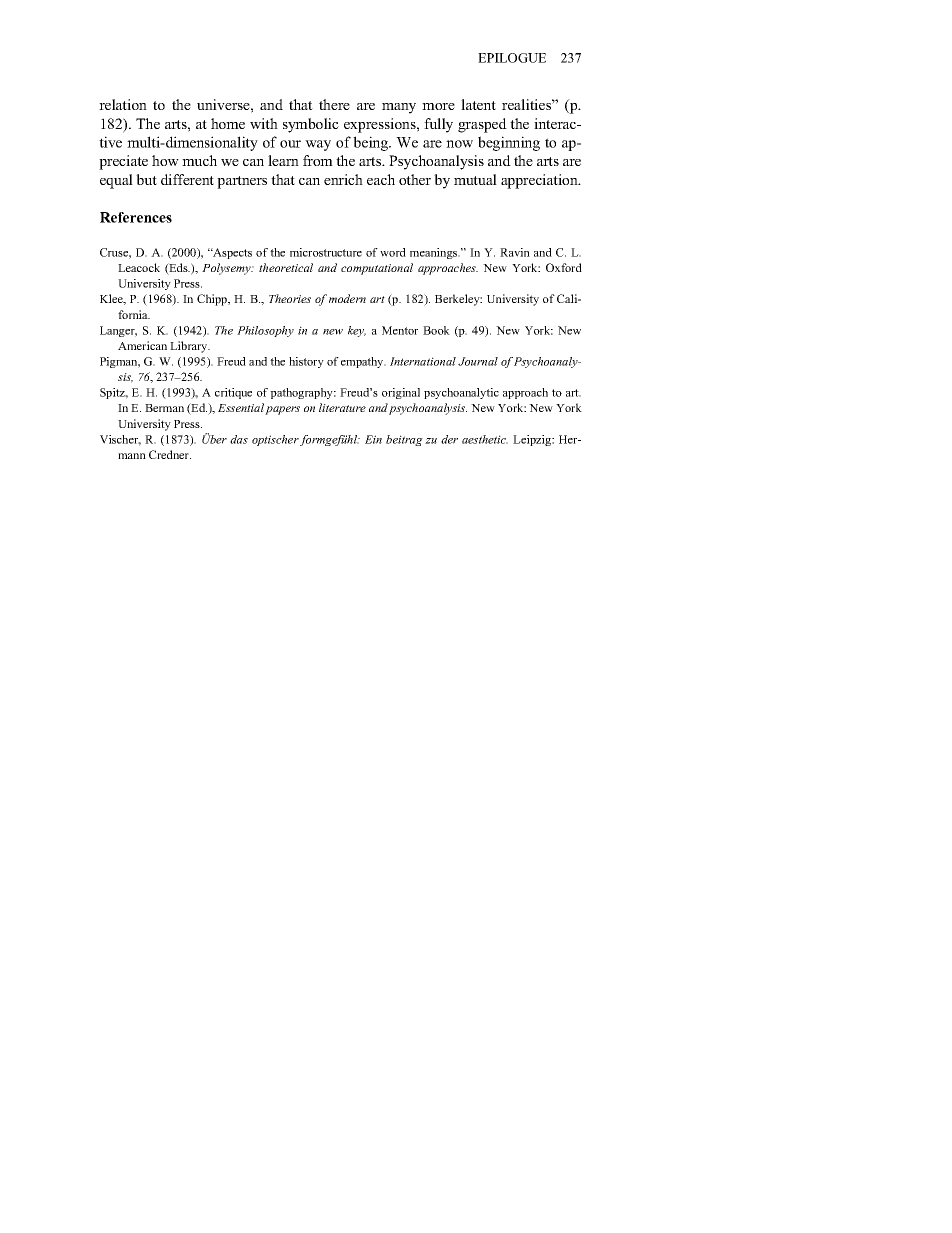 The image size is (952, 1233). Describe the element at coordinates (485, 439) in the image. I see `aesthetic` at that location.
